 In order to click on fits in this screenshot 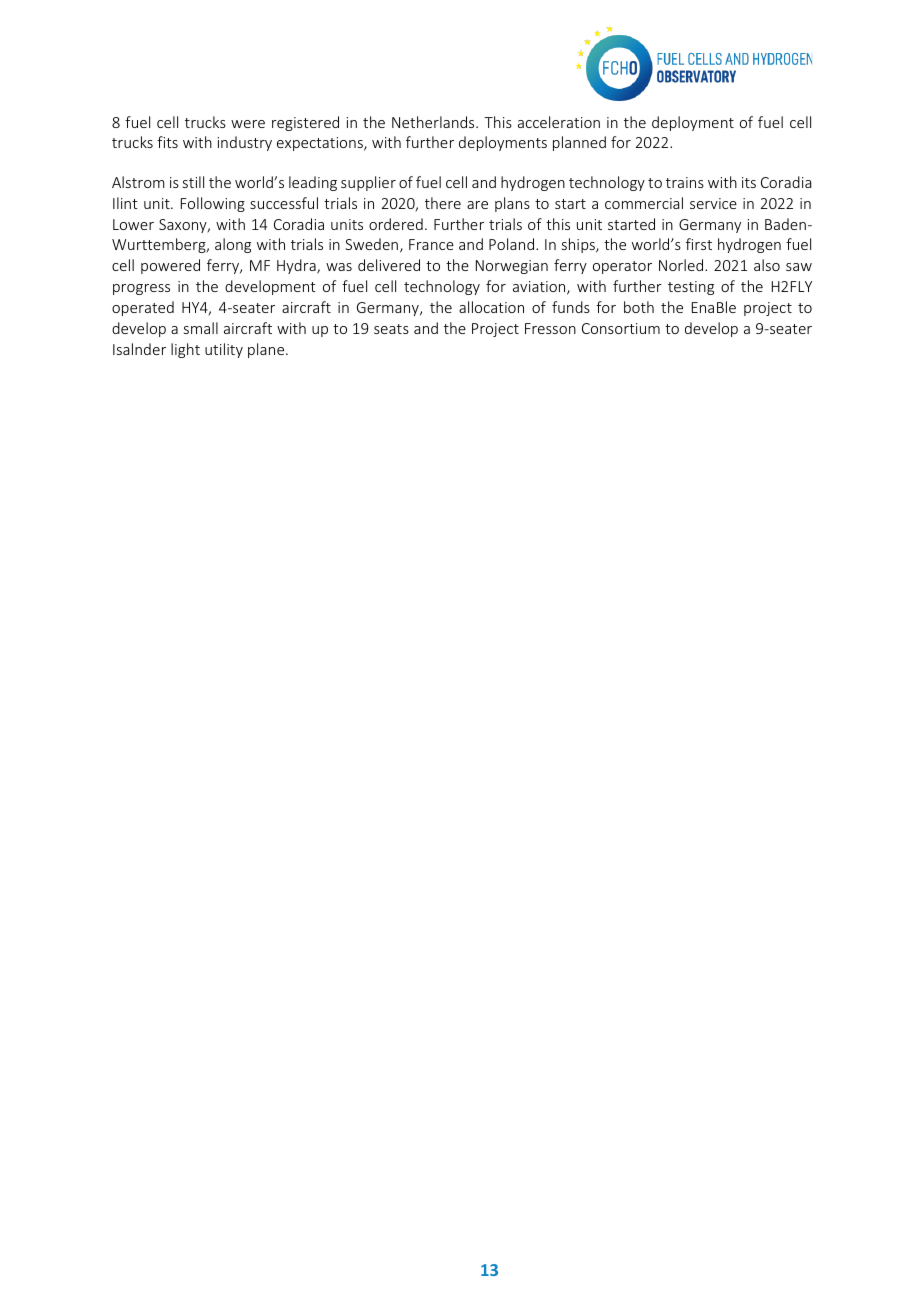, I will do `click(167, 142)`.
